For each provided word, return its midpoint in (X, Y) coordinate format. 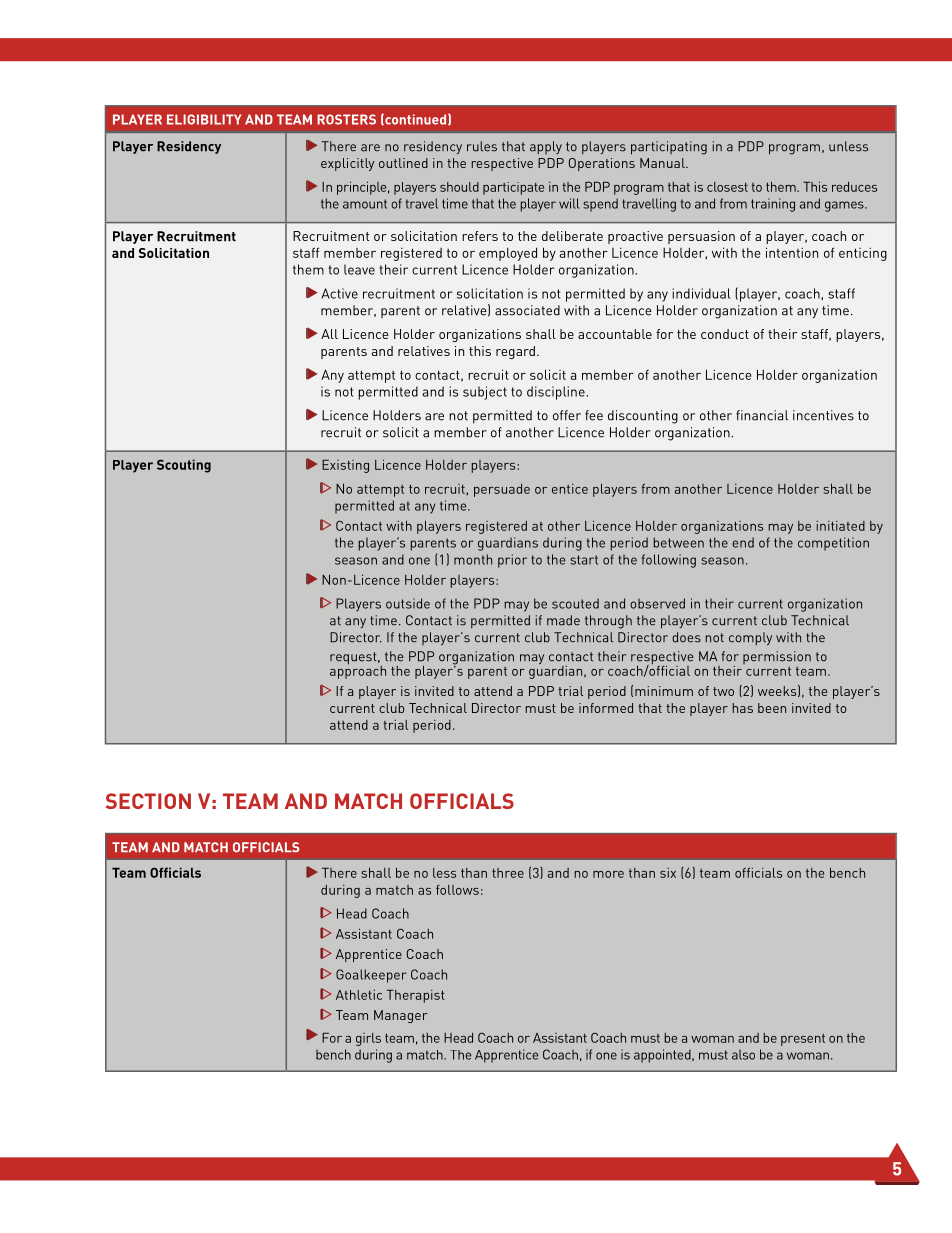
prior (512, 561)
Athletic (359, 995)
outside (408, 603)
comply (750, 639)
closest (727, 187)
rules (482, 146)
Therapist (416, 996)
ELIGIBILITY (204, 119)
